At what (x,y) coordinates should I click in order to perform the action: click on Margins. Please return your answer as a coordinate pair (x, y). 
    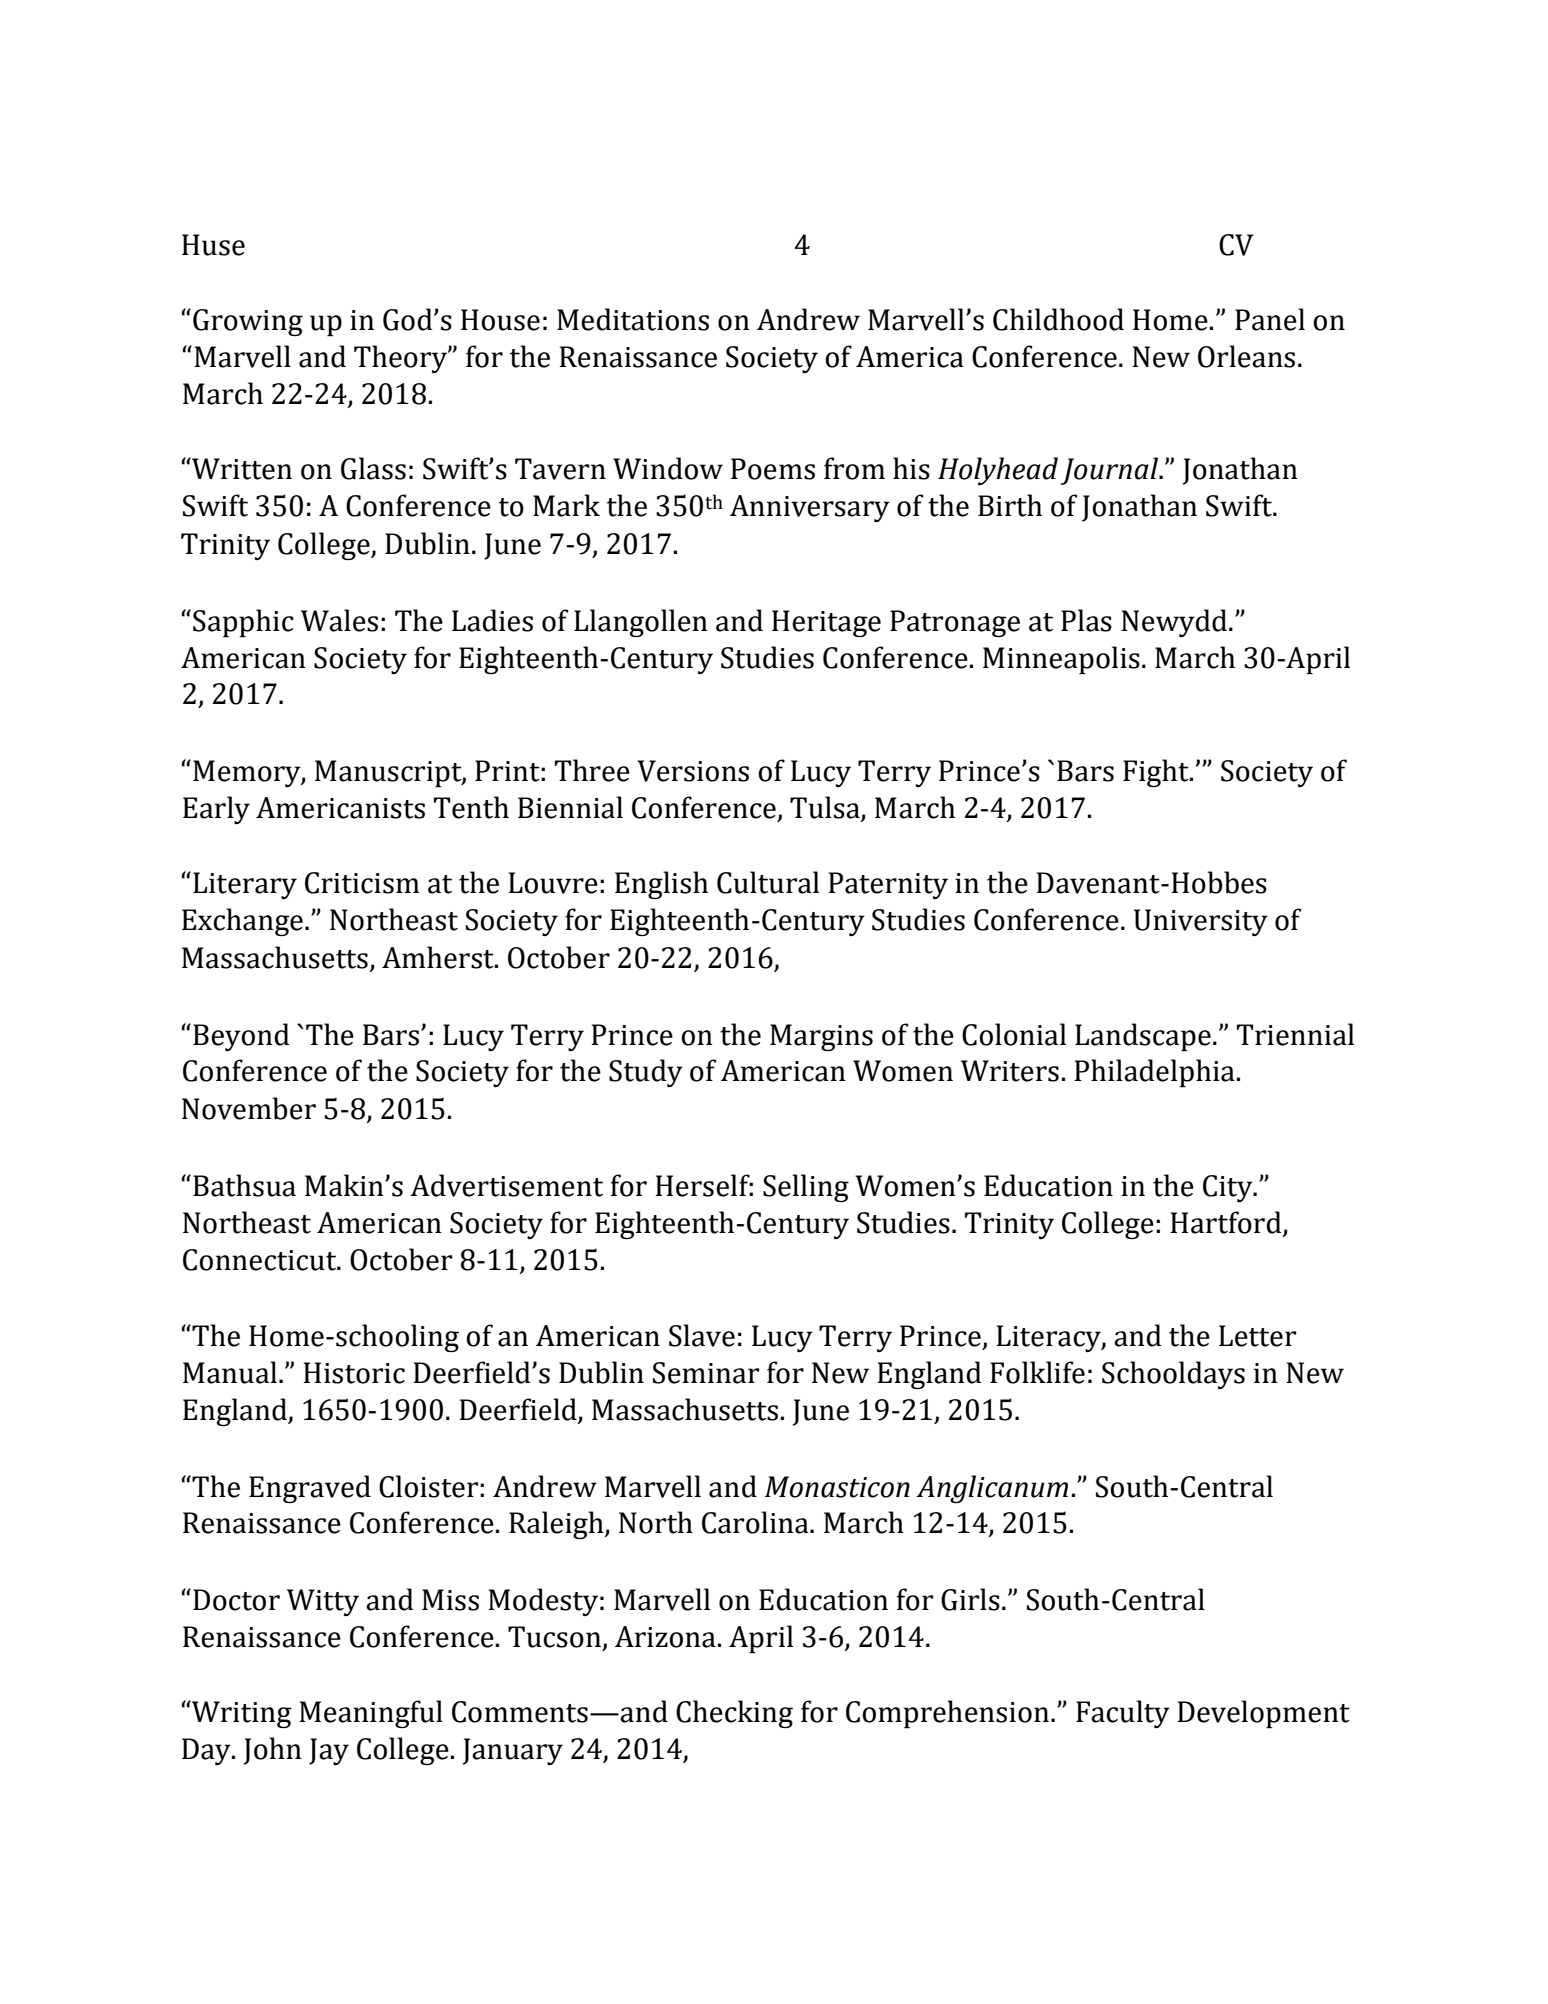
    Looking at the image, I should click on (821, 1037).
